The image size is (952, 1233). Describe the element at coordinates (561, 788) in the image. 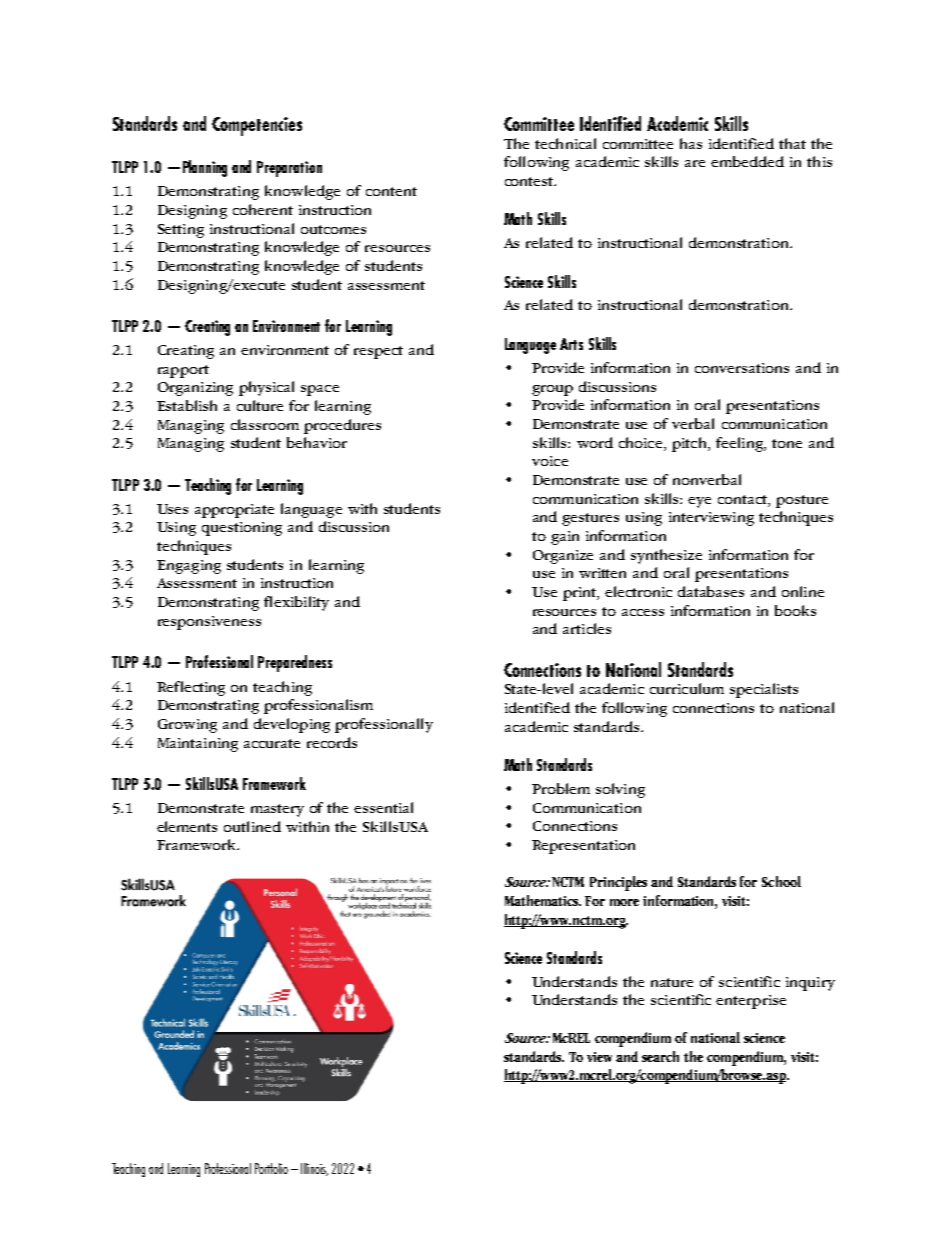

I see `Problem` at that location.
